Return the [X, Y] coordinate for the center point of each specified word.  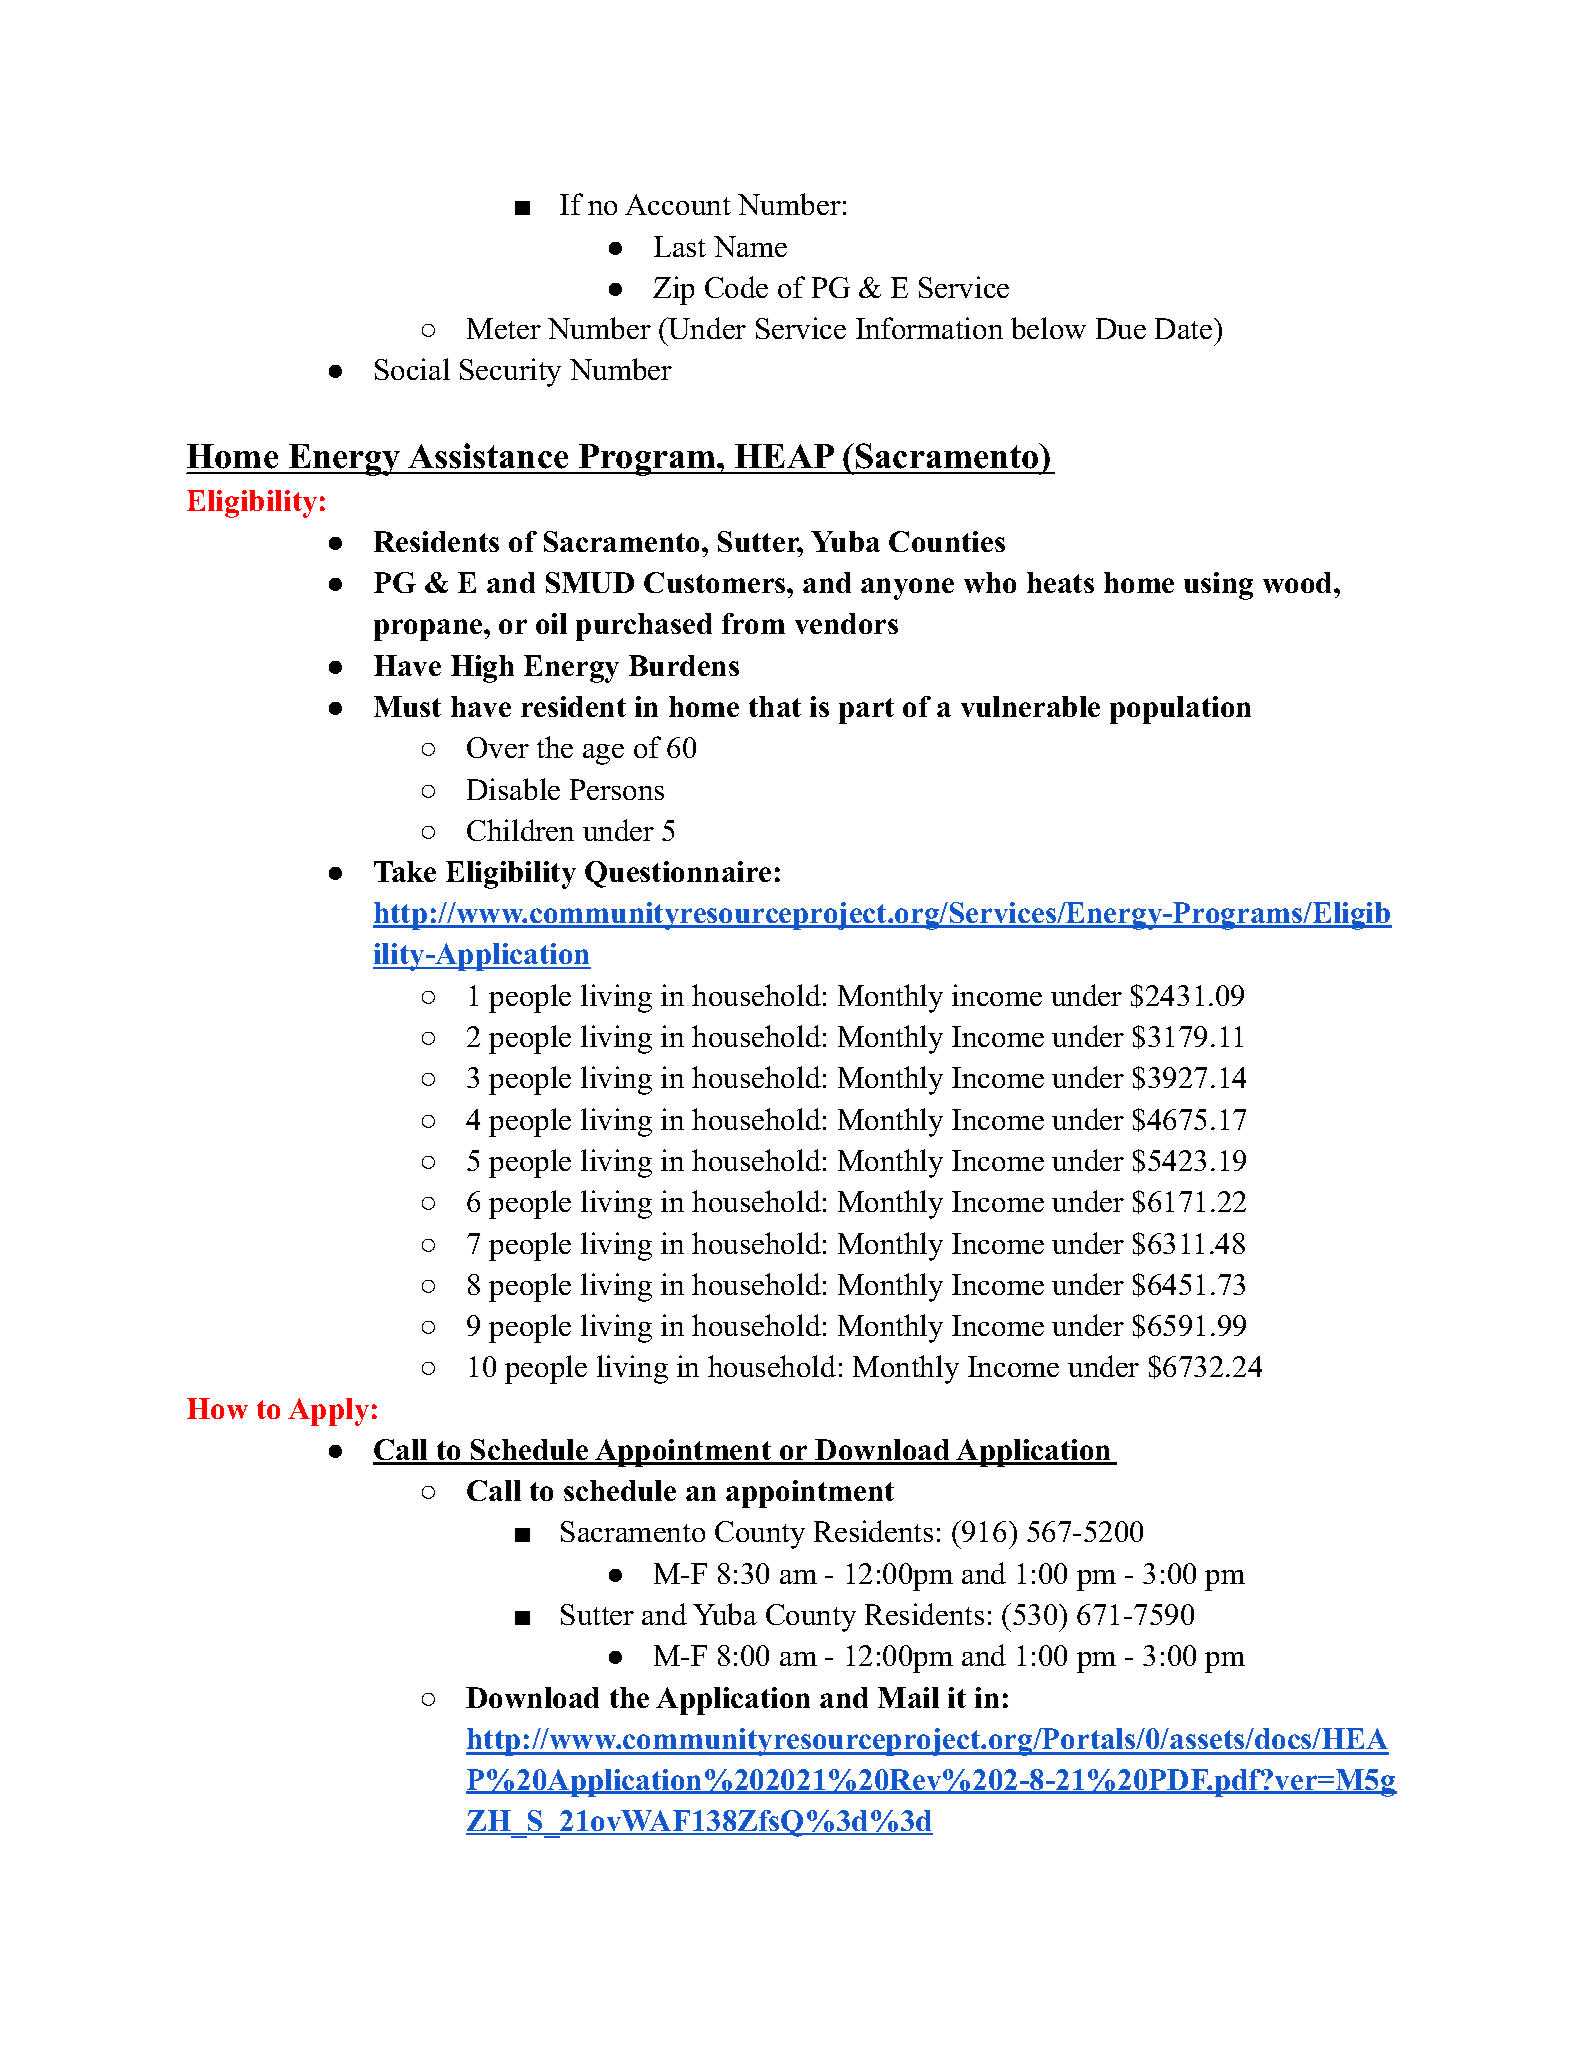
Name [750, 246]
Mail [908, 1697]
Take [405, 871]
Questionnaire [678, 874]
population [1180, 710]
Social [412, 369]
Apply [328, 1412]
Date [1183, 328]
